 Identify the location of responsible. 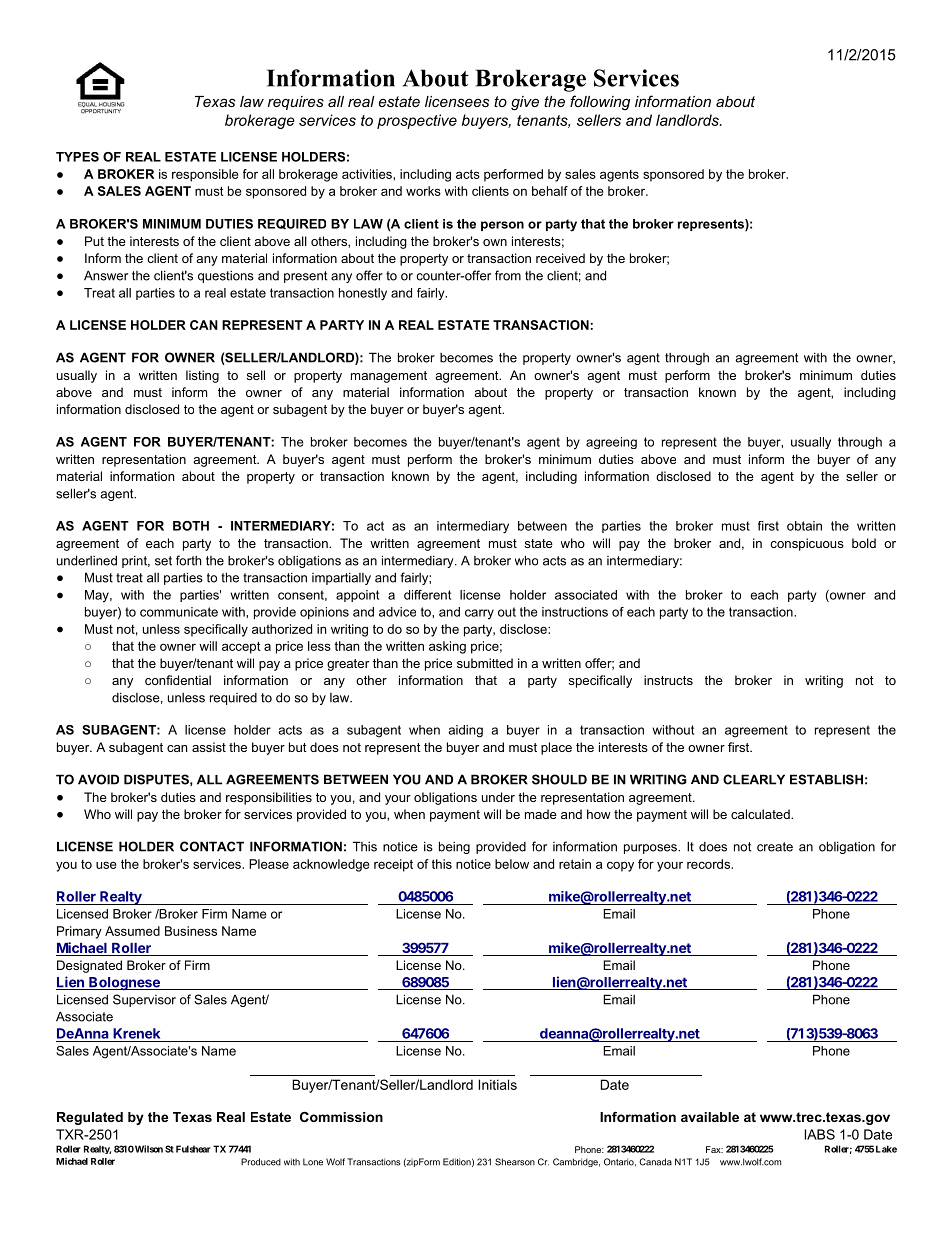
(205, 175).
